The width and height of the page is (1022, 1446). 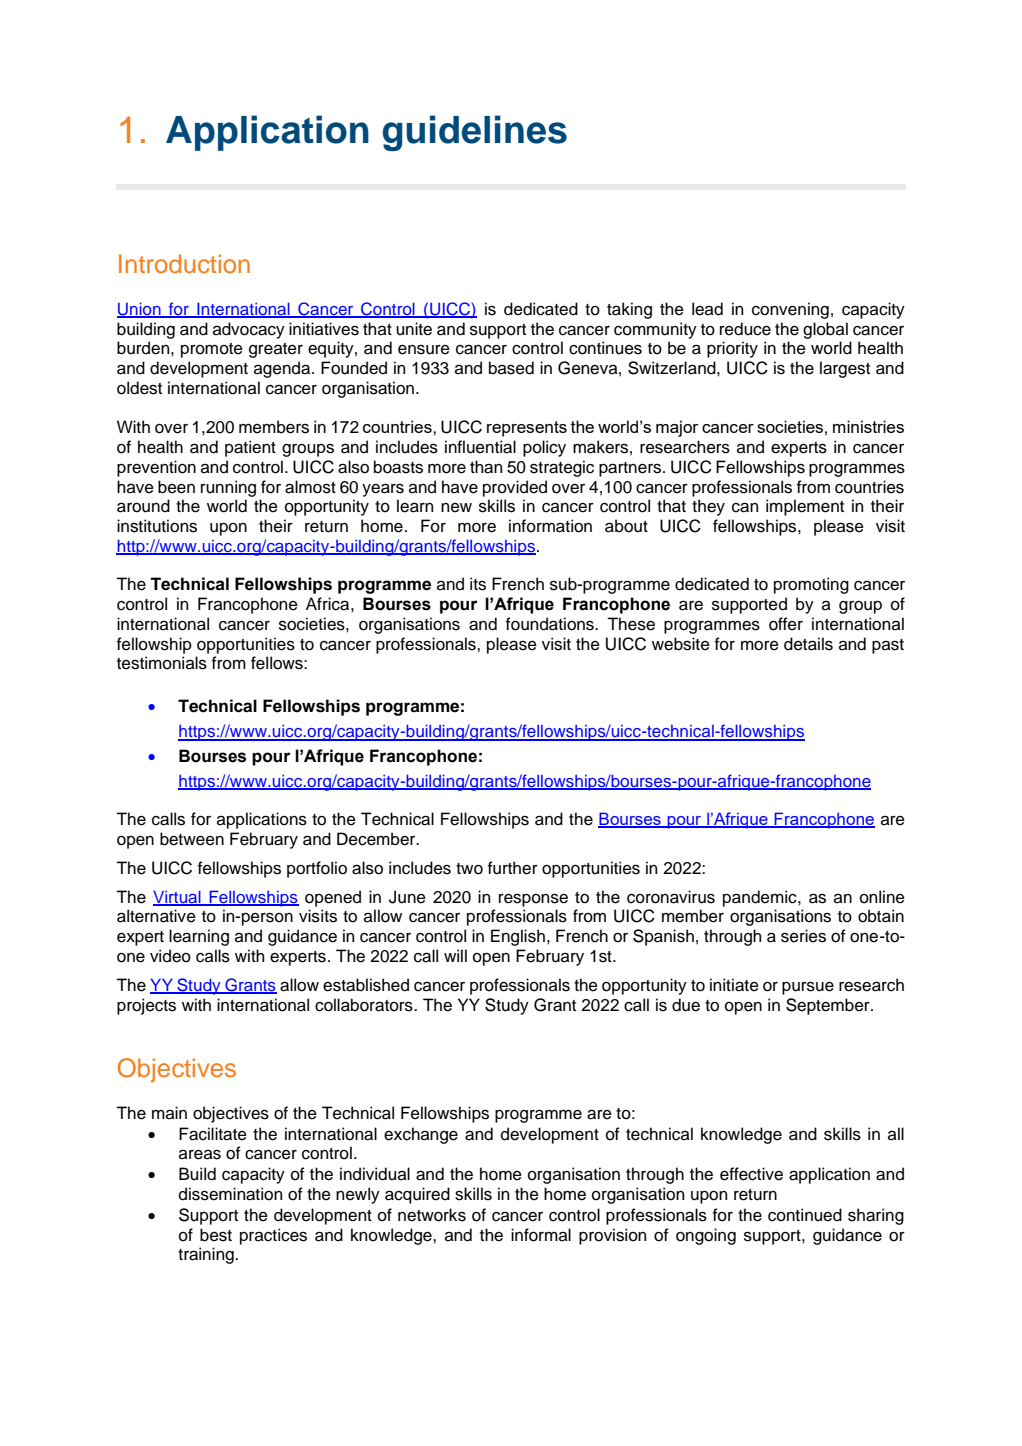 What do you see at coordinates (805, 507) in the page?
I see `implement` at bounding box center [805, 507].
